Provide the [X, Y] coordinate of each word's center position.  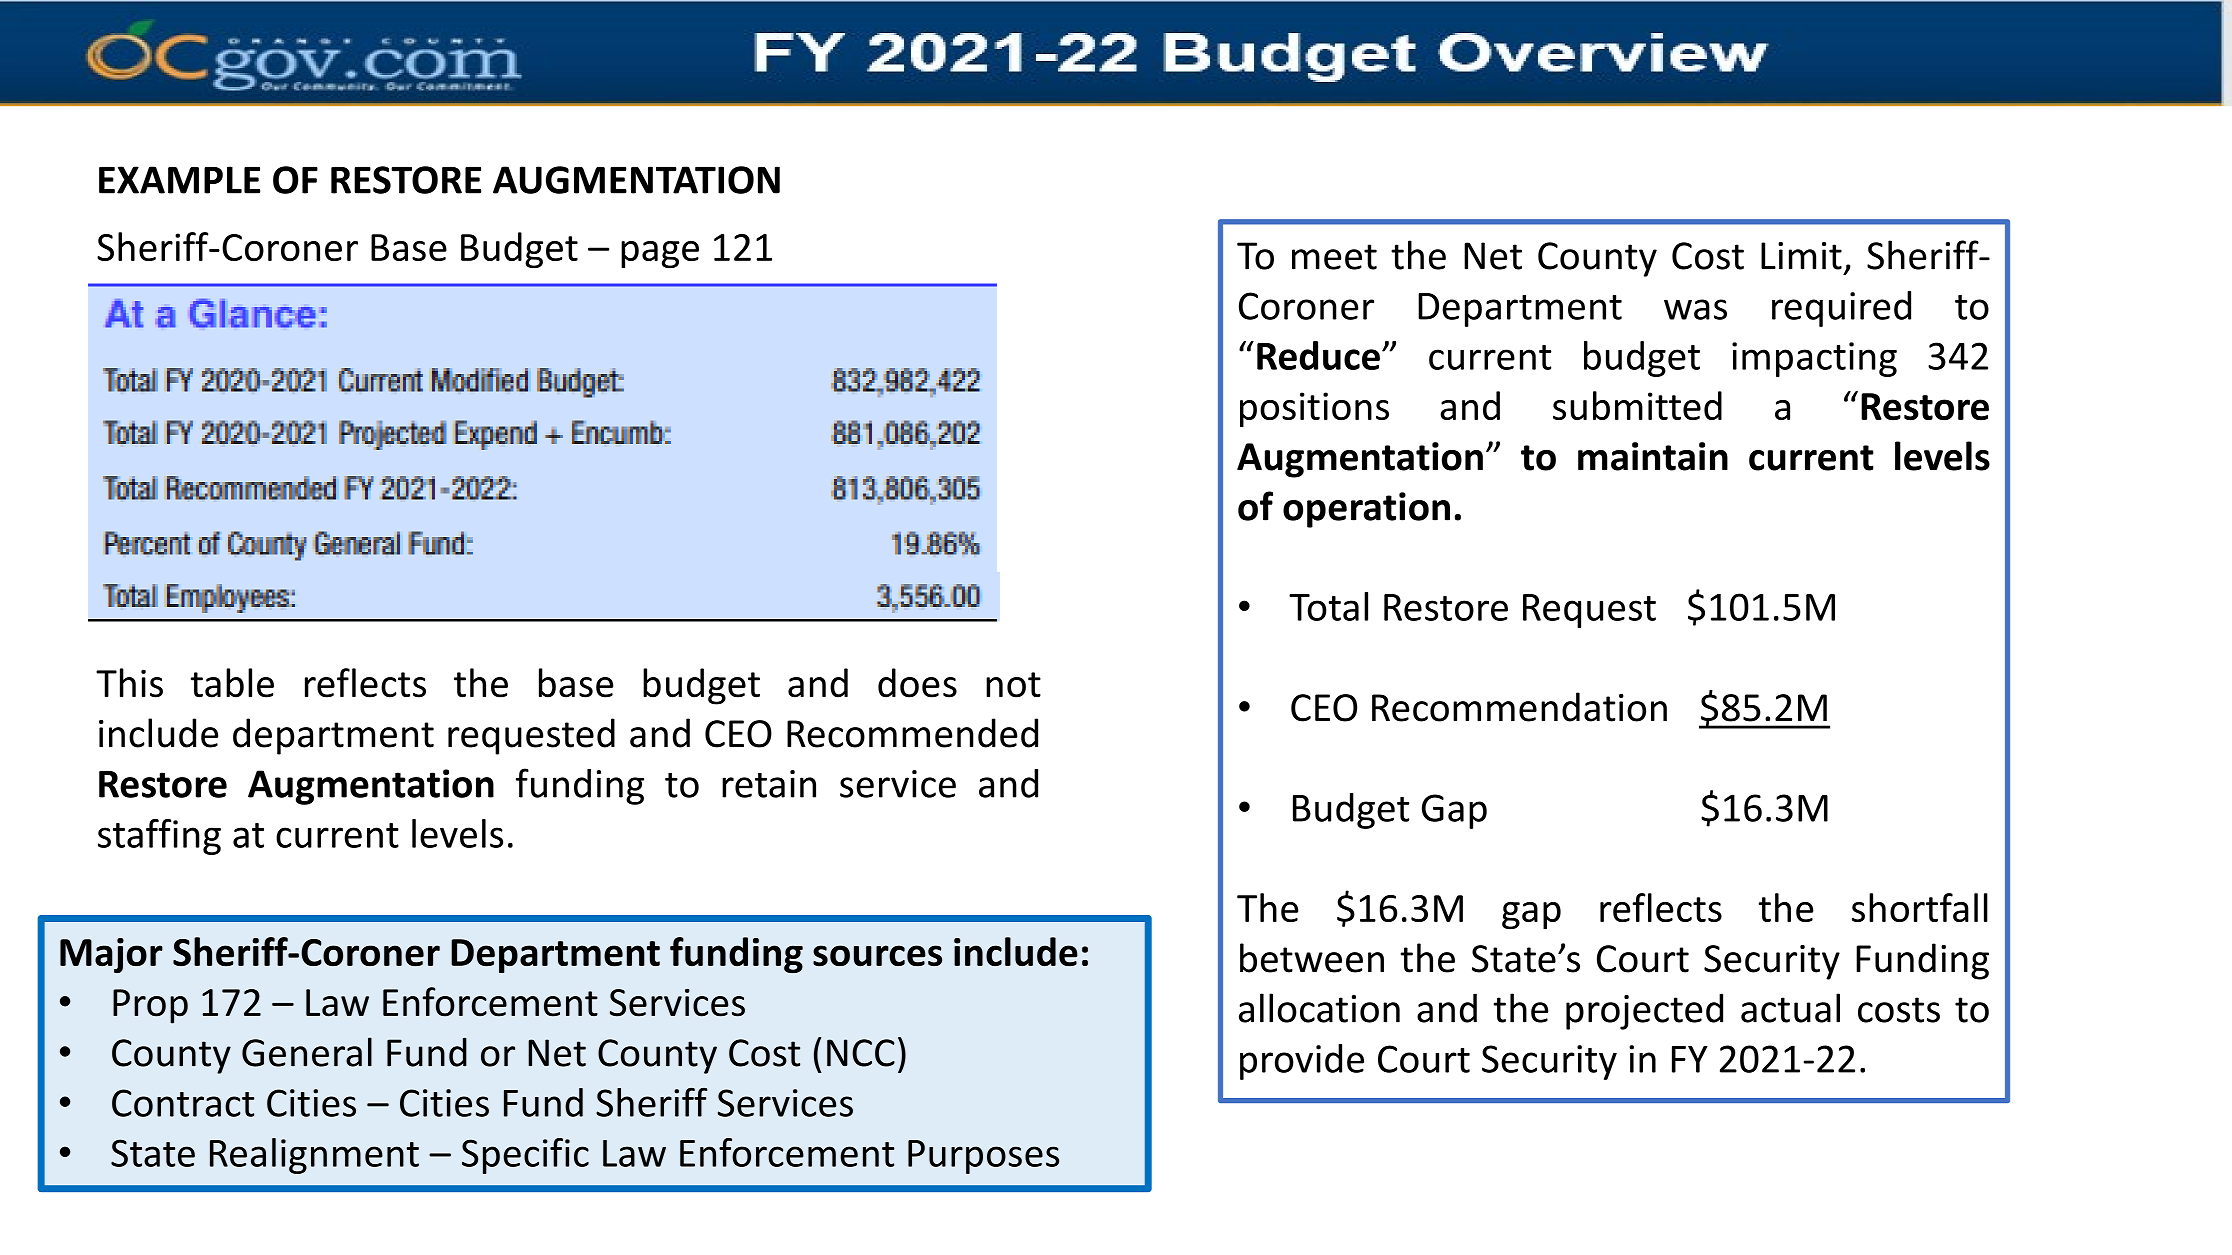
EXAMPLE [179, 180]
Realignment [314, 1156]
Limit [1801, 256]
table [232, 683]
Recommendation [1519, 707]
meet [1334, 257]
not [1013, 685]
